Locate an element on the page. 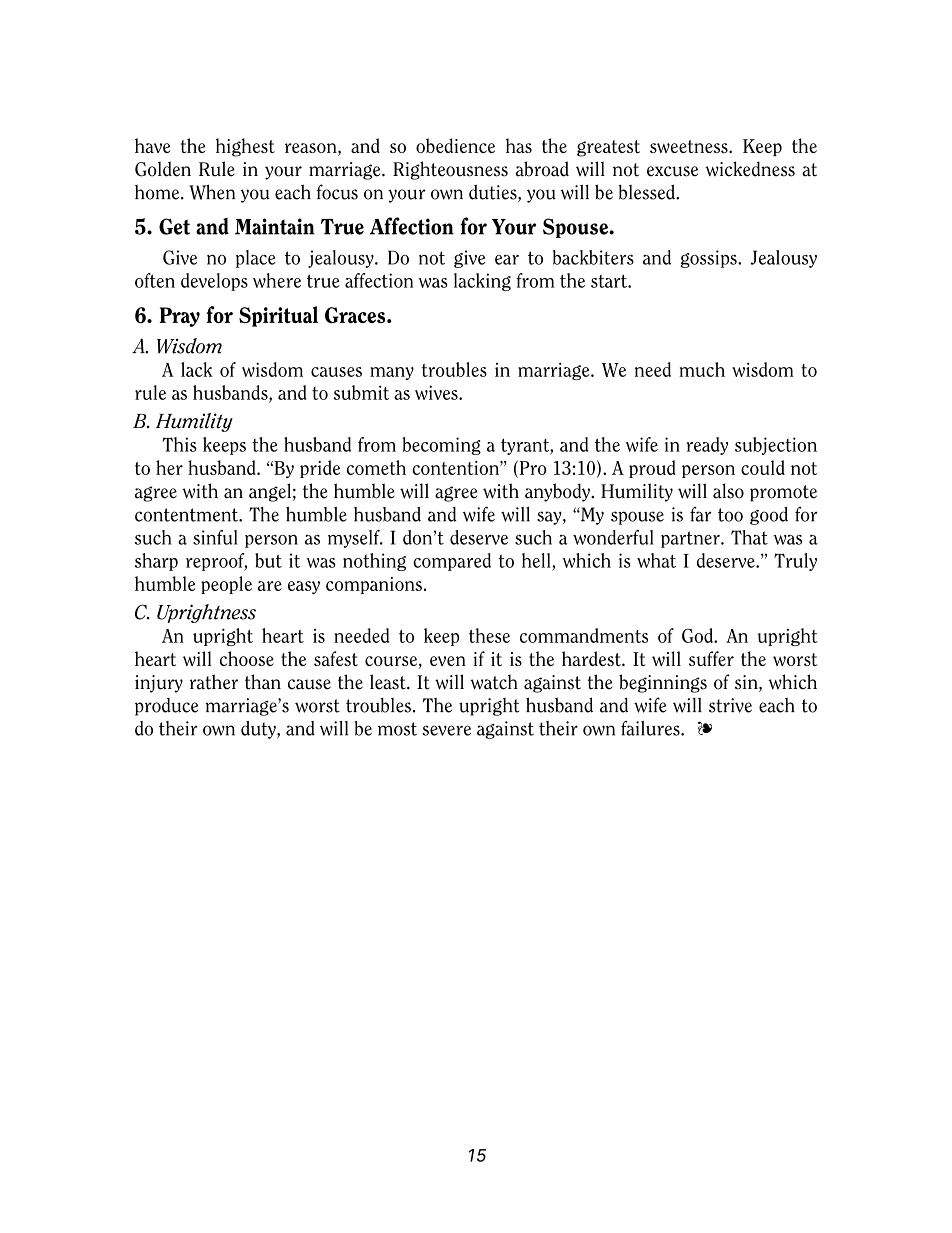 The width and height of the page is (952, 1233). wickedness is located at coordinates (750, 169).
